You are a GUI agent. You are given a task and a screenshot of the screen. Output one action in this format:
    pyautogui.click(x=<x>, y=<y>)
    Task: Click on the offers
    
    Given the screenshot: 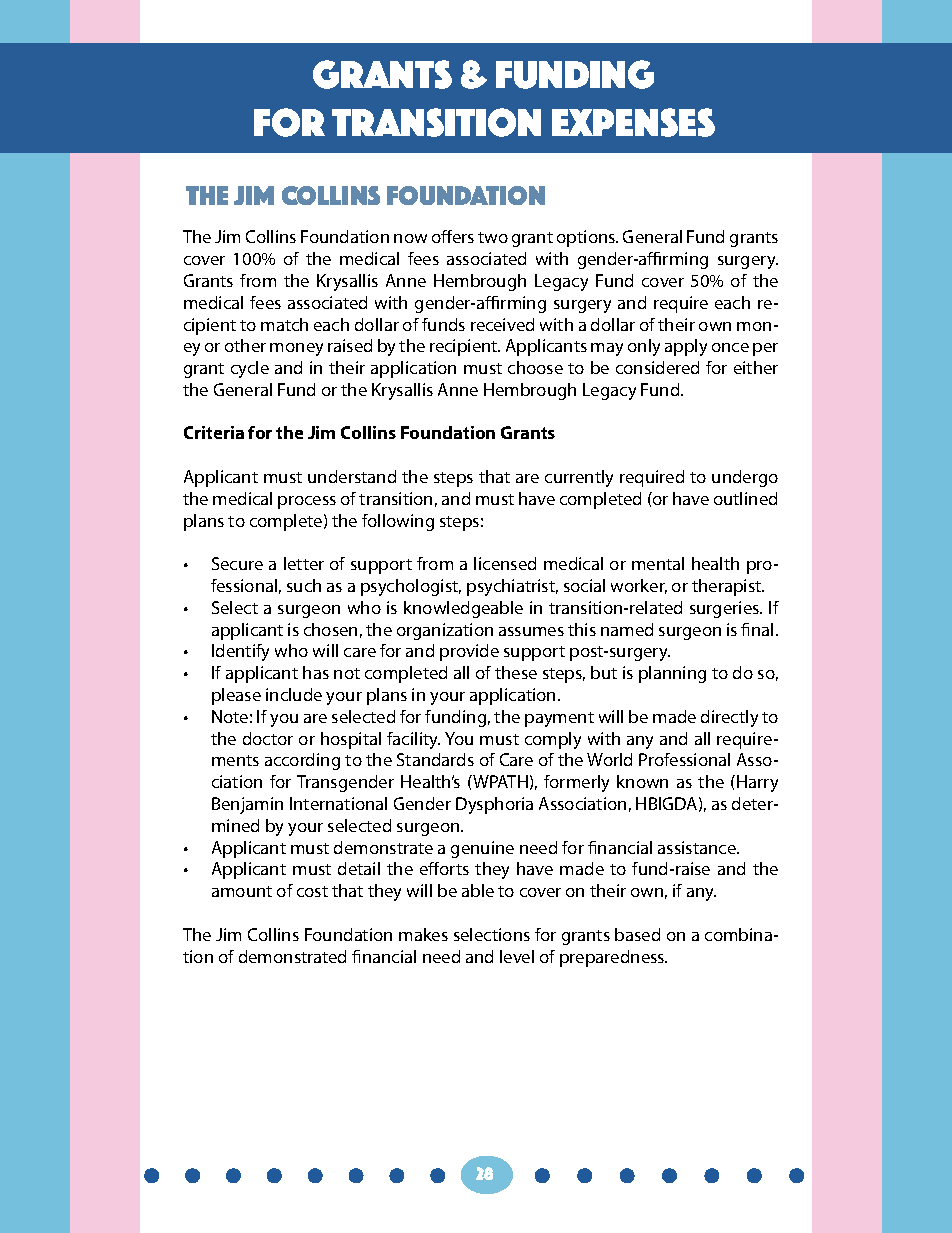 What is the action you would take?
    pyautogui.click(x=453, y=236)
